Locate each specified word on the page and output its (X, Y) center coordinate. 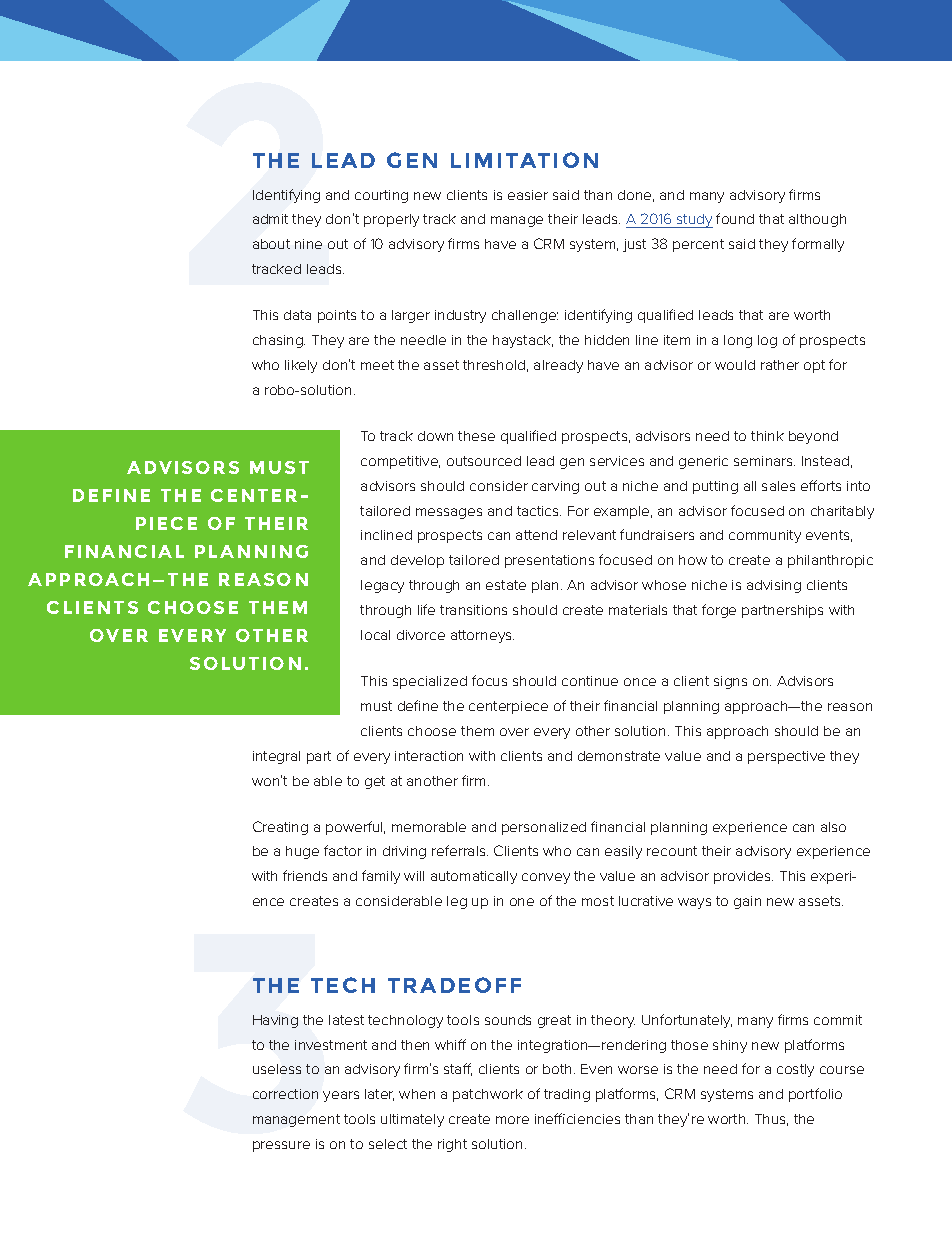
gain (747, 902)
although (817, 220)
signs (730, 682)
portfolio (815, 1095)
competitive (400, 462)
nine (308, 244)
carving (555, 487)
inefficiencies (577, 1118)
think (767, 436)
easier (528, 195)
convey (546, 878)
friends (305, 875)
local (375, 635)
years (341, 1096)
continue (590, 681)
